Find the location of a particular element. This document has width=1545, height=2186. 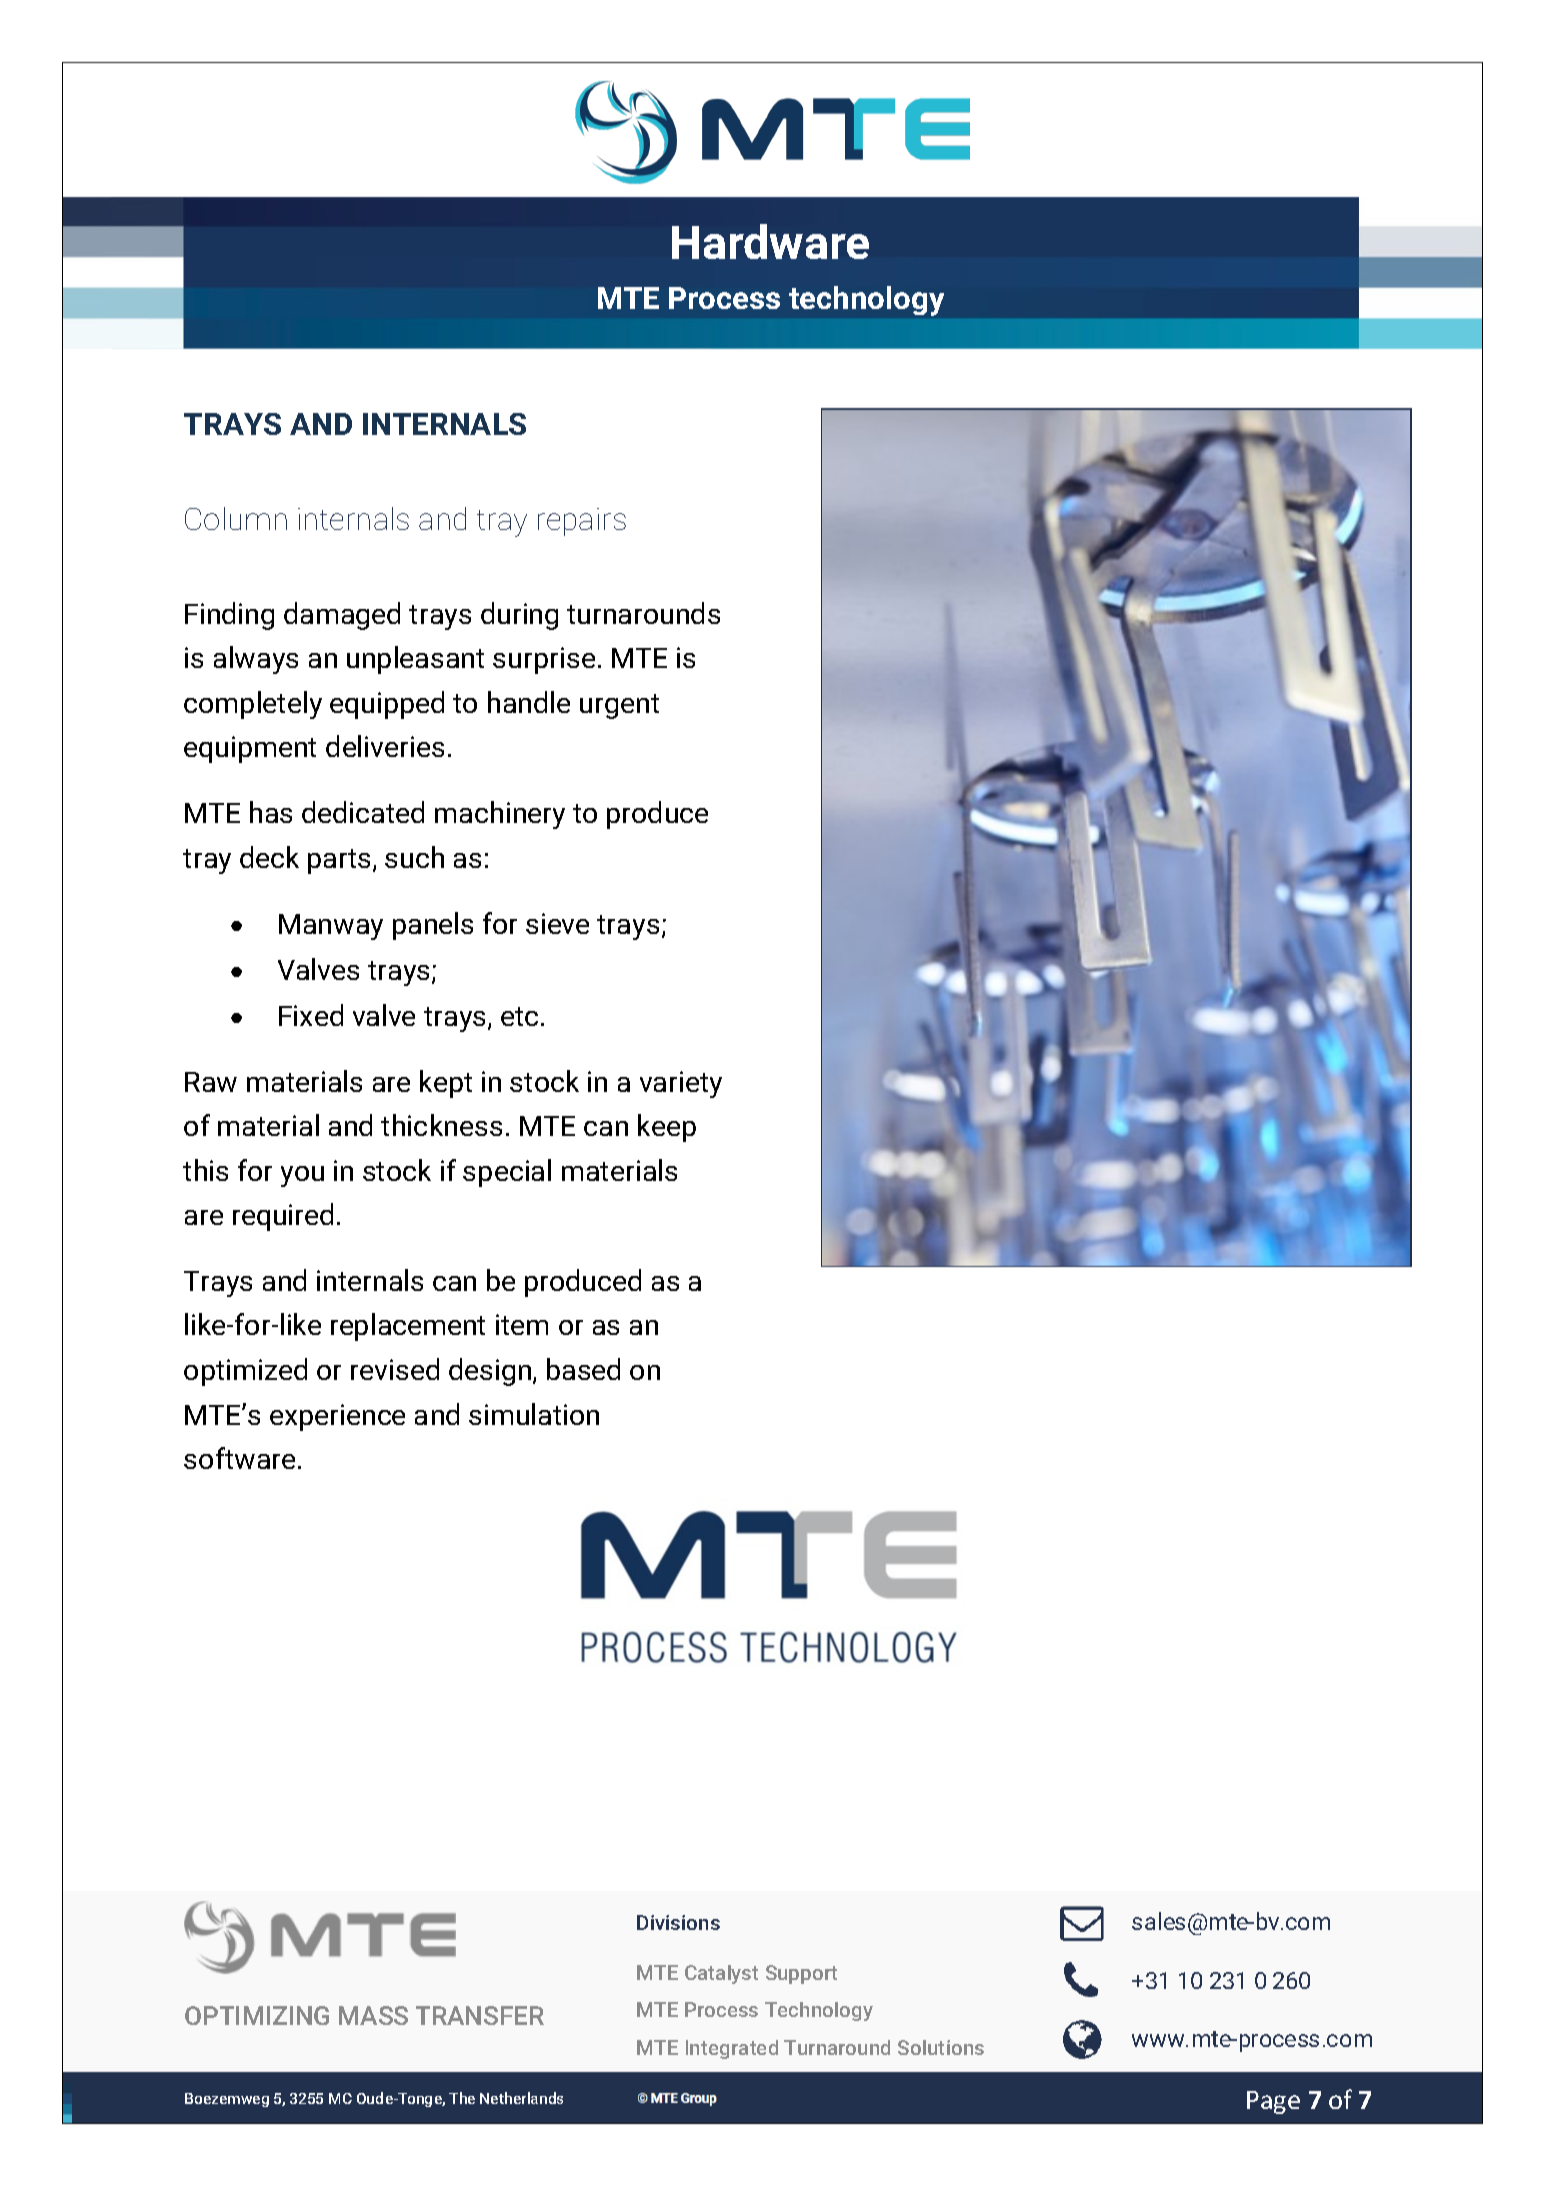

Hardware is located at coordinates (770, 241).
